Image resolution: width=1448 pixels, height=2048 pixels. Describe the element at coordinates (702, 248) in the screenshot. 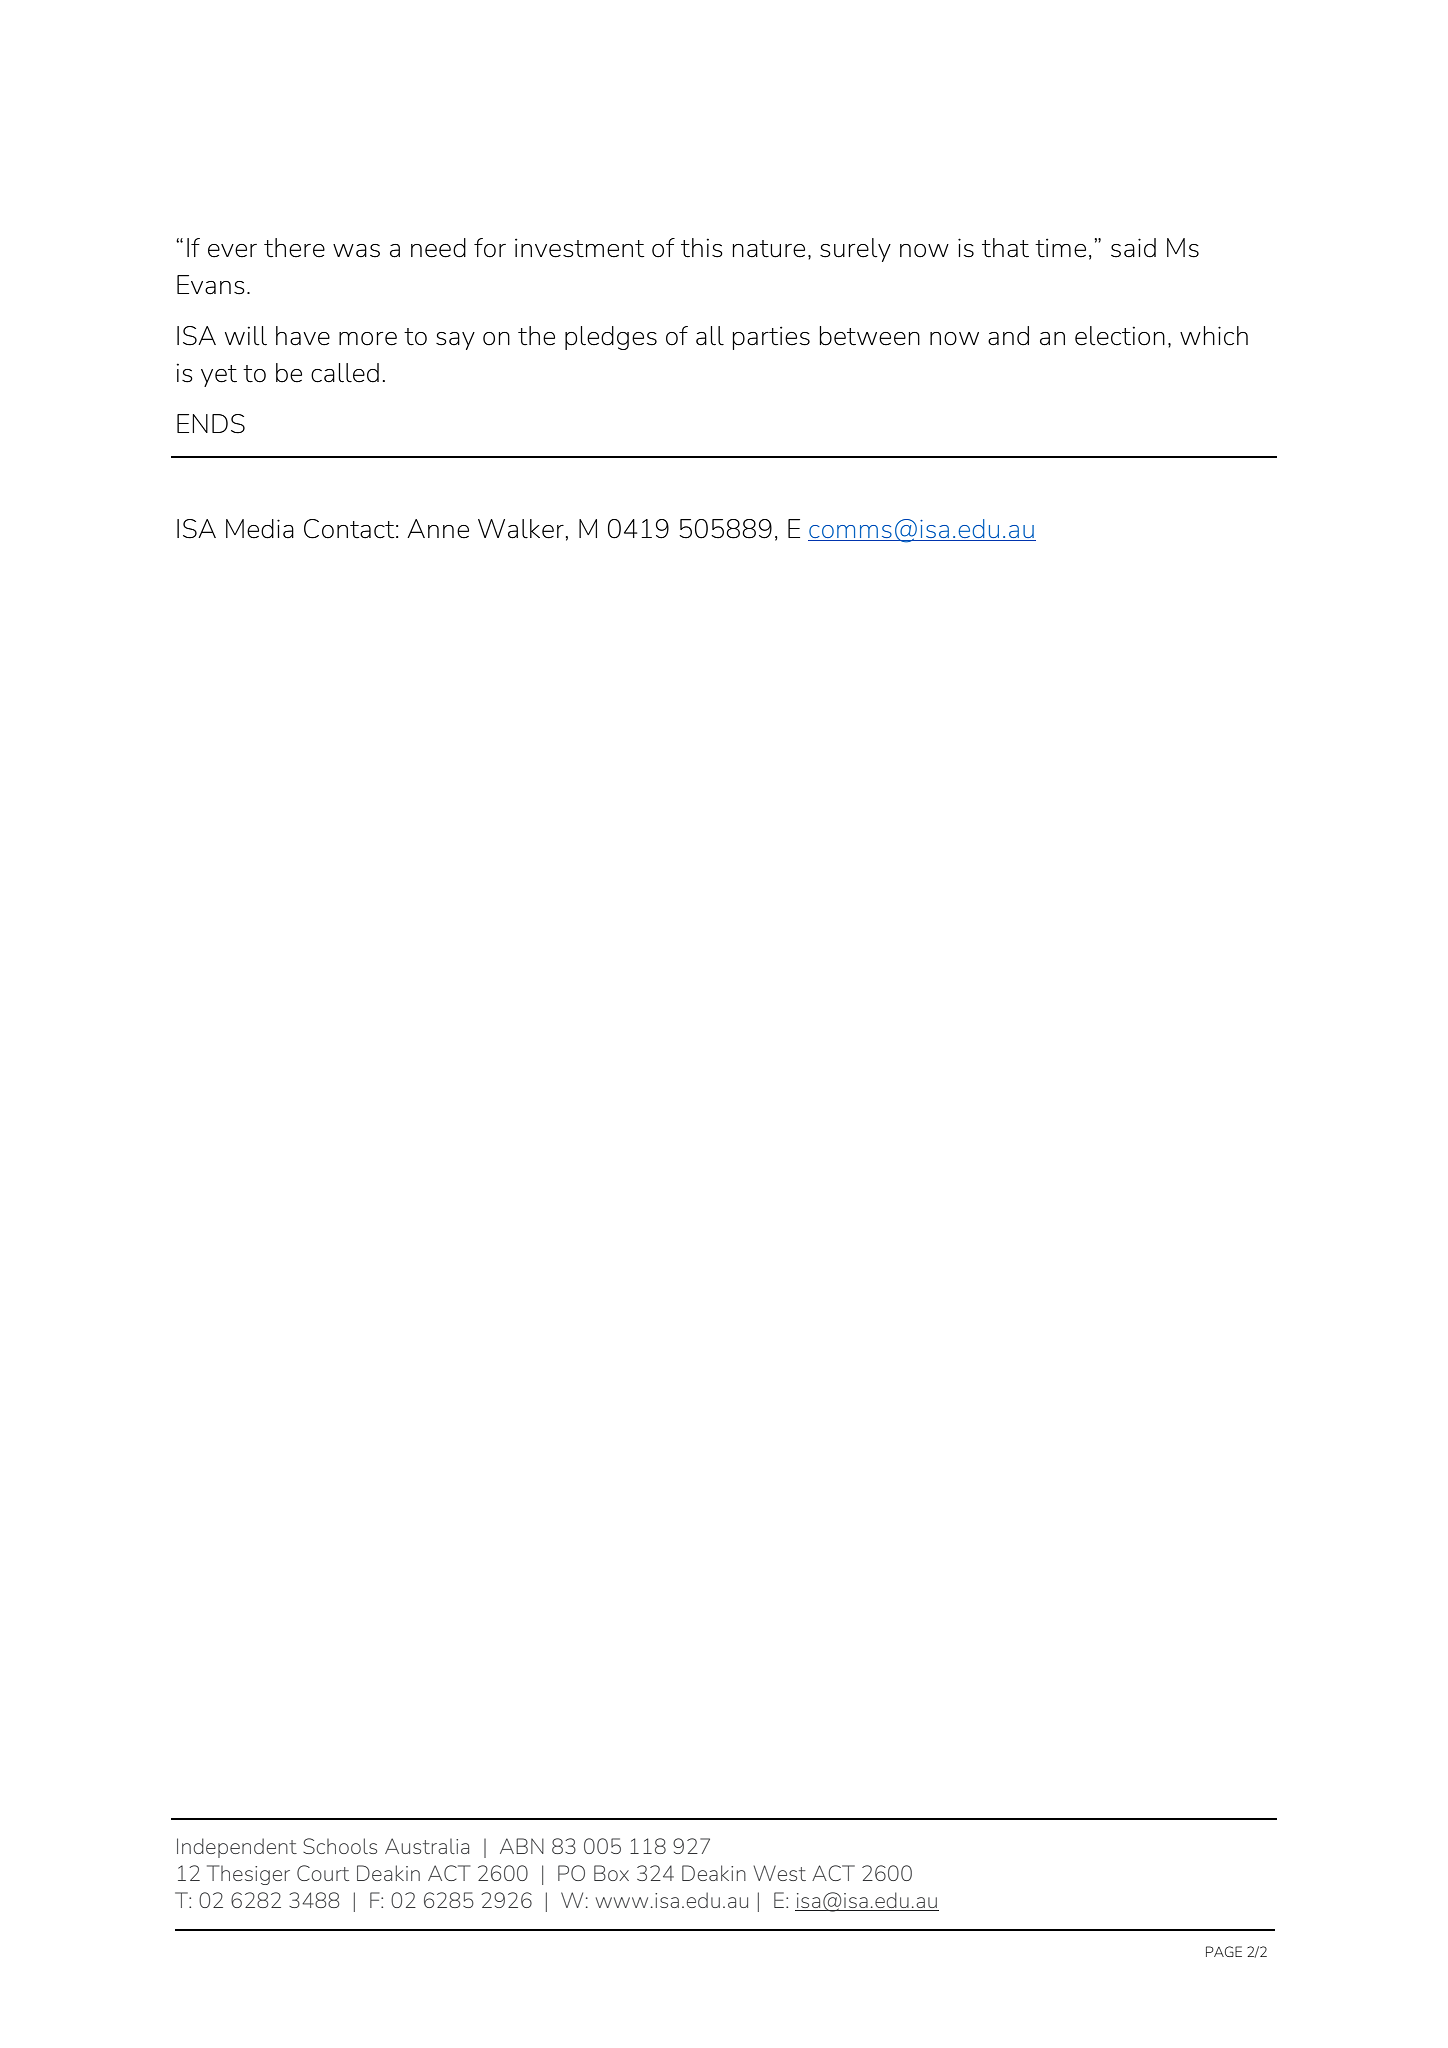

I see `this` at that location.
